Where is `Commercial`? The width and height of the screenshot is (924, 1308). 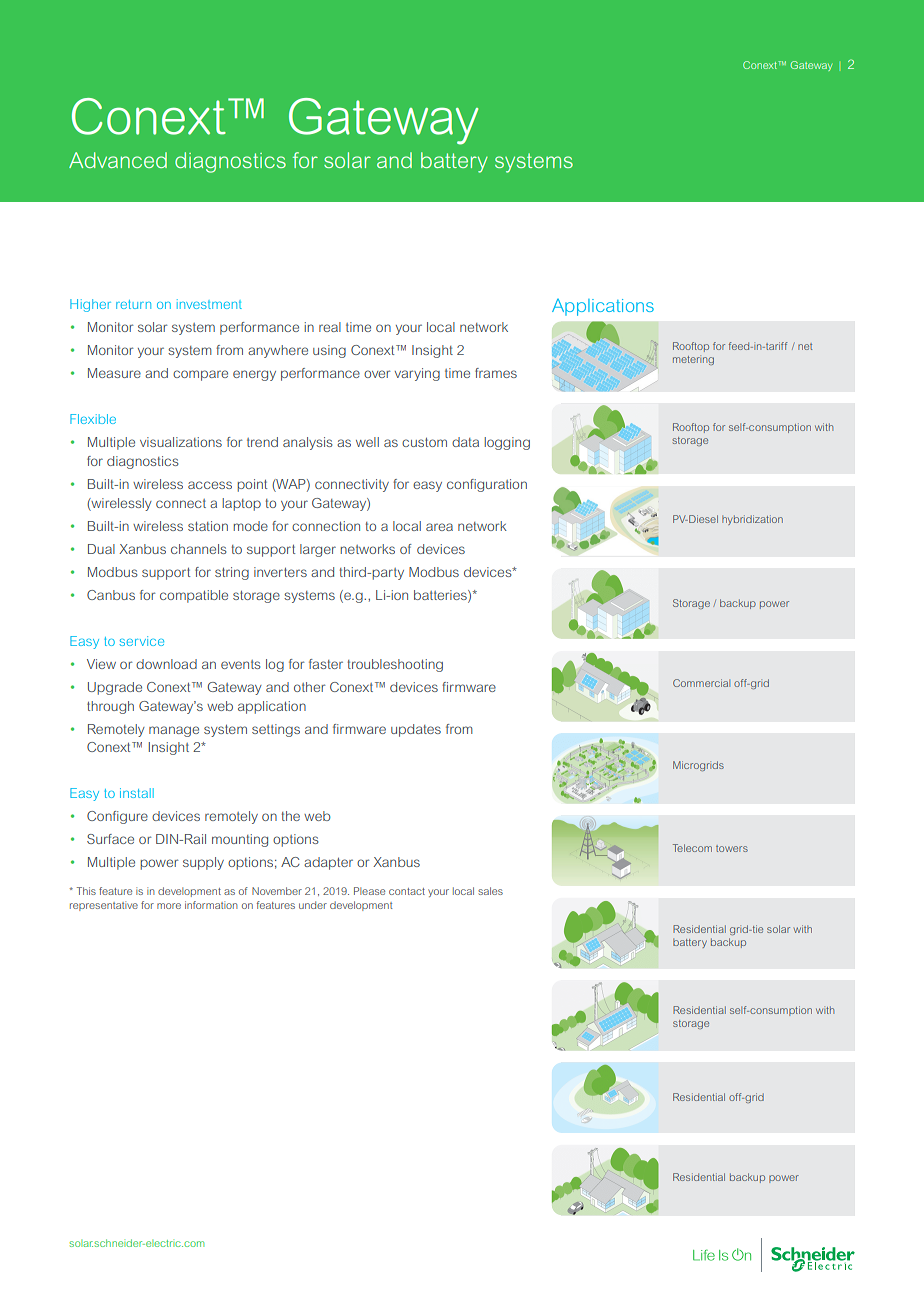
Commercial is located at coordinates (701, 683).
